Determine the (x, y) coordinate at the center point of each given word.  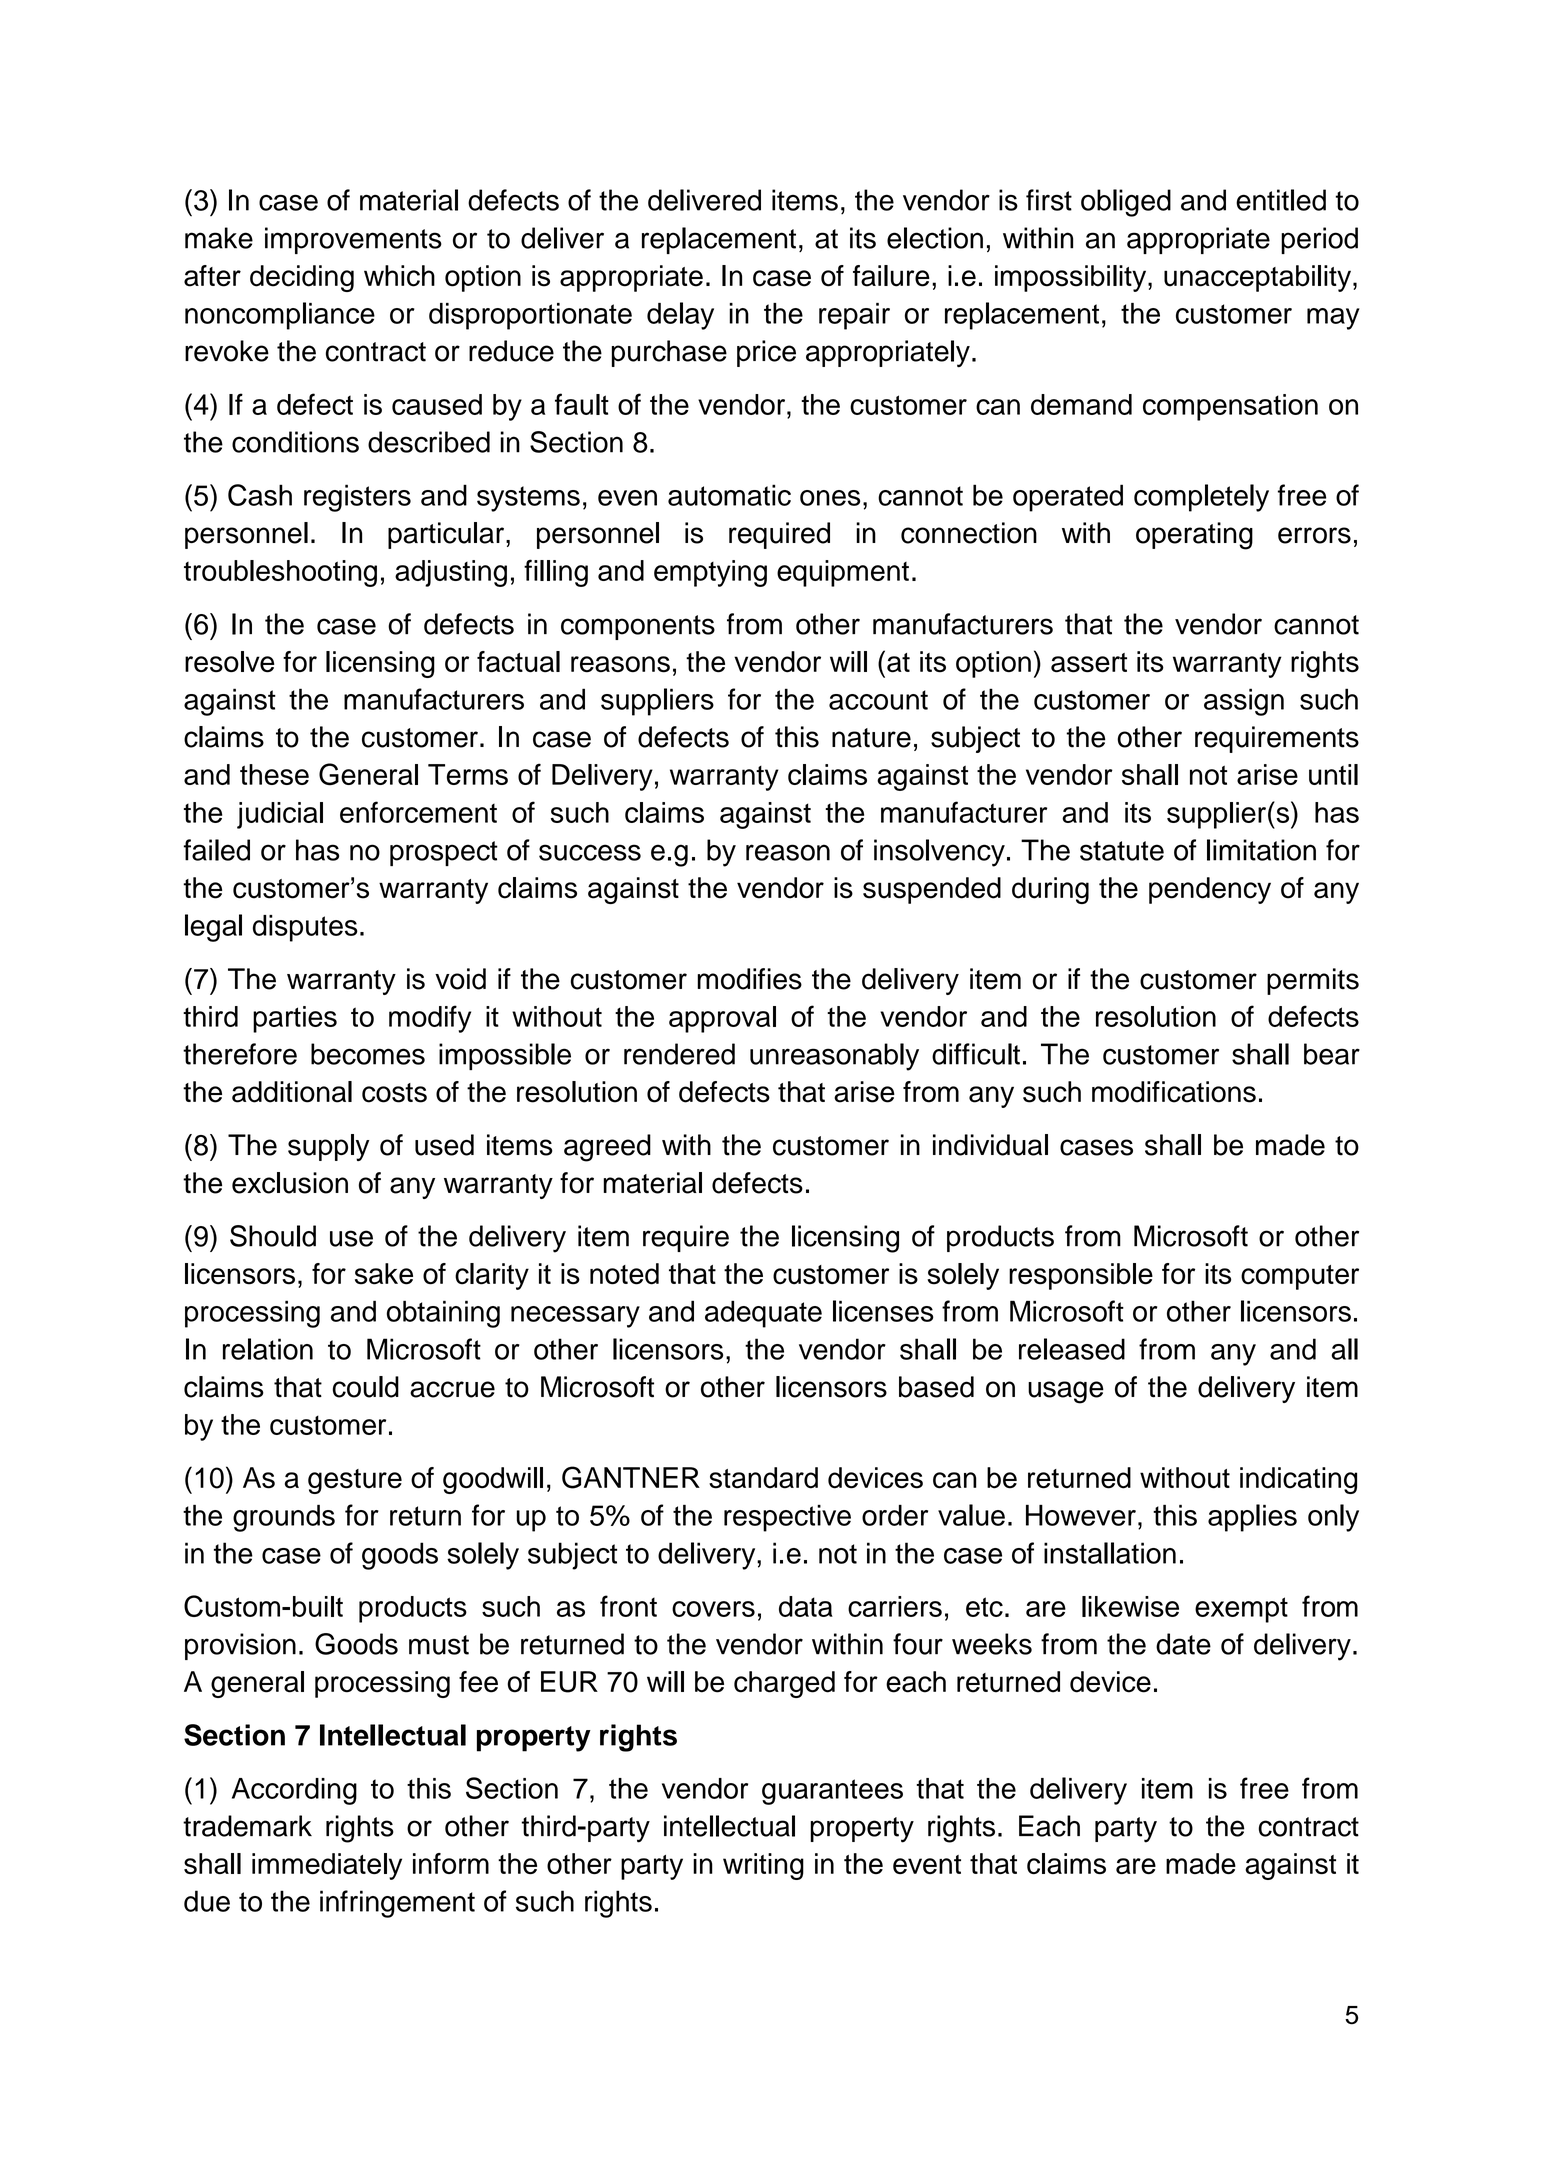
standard (763, 1478)
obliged (1126, 203)
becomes (368, 1054)
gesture (355, 1481)
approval (722, 1019)
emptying (710, 573)
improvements (353, 240)
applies (1252, 1518)
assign (1244, 702)
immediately (327, 1866)
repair (854, 316)
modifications (1174, 1092)
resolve (229, 662)
